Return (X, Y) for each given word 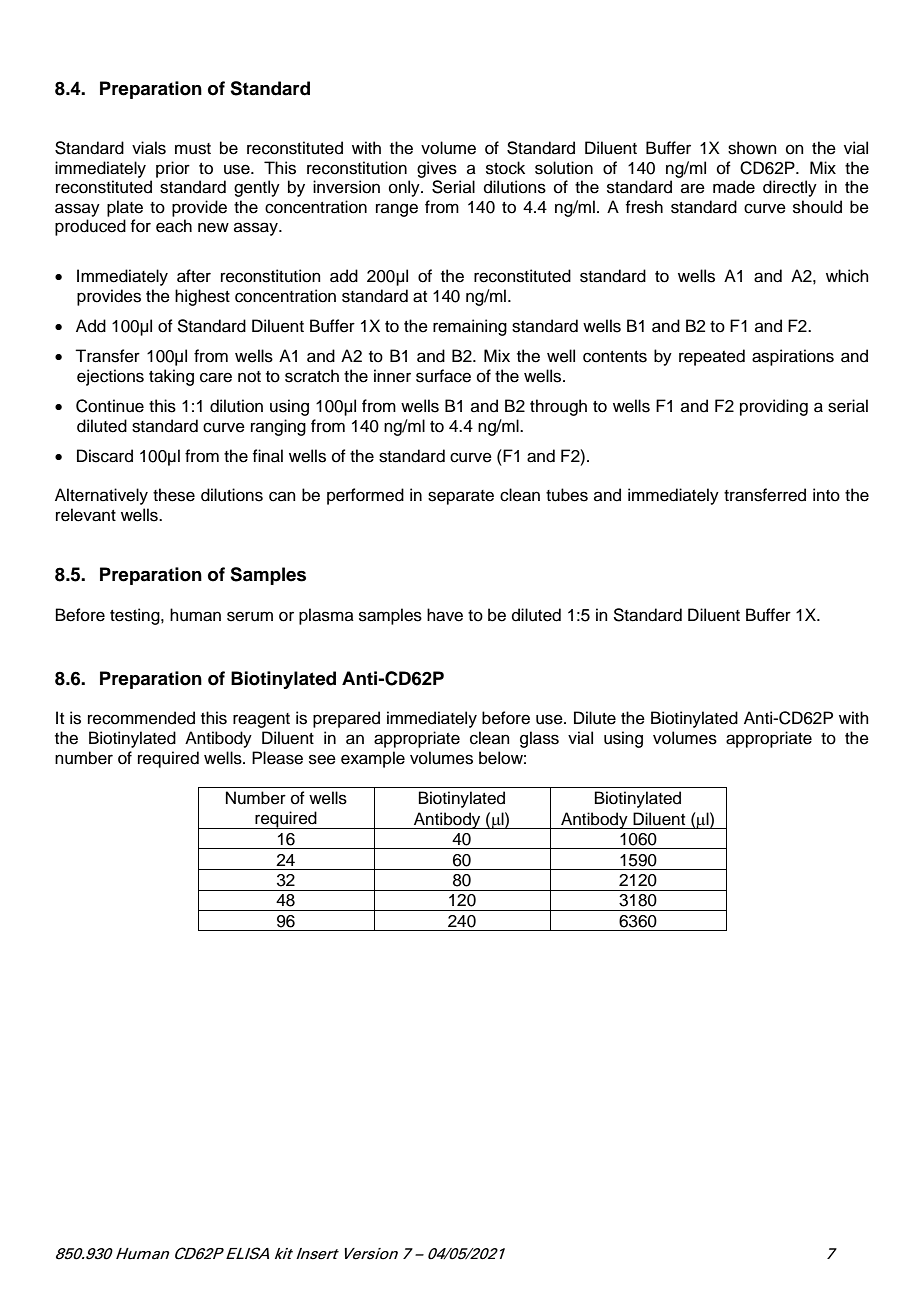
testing (136, 616)
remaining (470, 327)
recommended (141, 718)
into (826, 495)
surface (443, 376)
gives (437, 169)
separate (461, 497)
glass (539, 739)
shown (752, 148)
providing (774, 407)
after (194, 276)
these (174, 495)
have (445, 615)
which (847, 276)
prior (173, 169)
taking (171, 377)
